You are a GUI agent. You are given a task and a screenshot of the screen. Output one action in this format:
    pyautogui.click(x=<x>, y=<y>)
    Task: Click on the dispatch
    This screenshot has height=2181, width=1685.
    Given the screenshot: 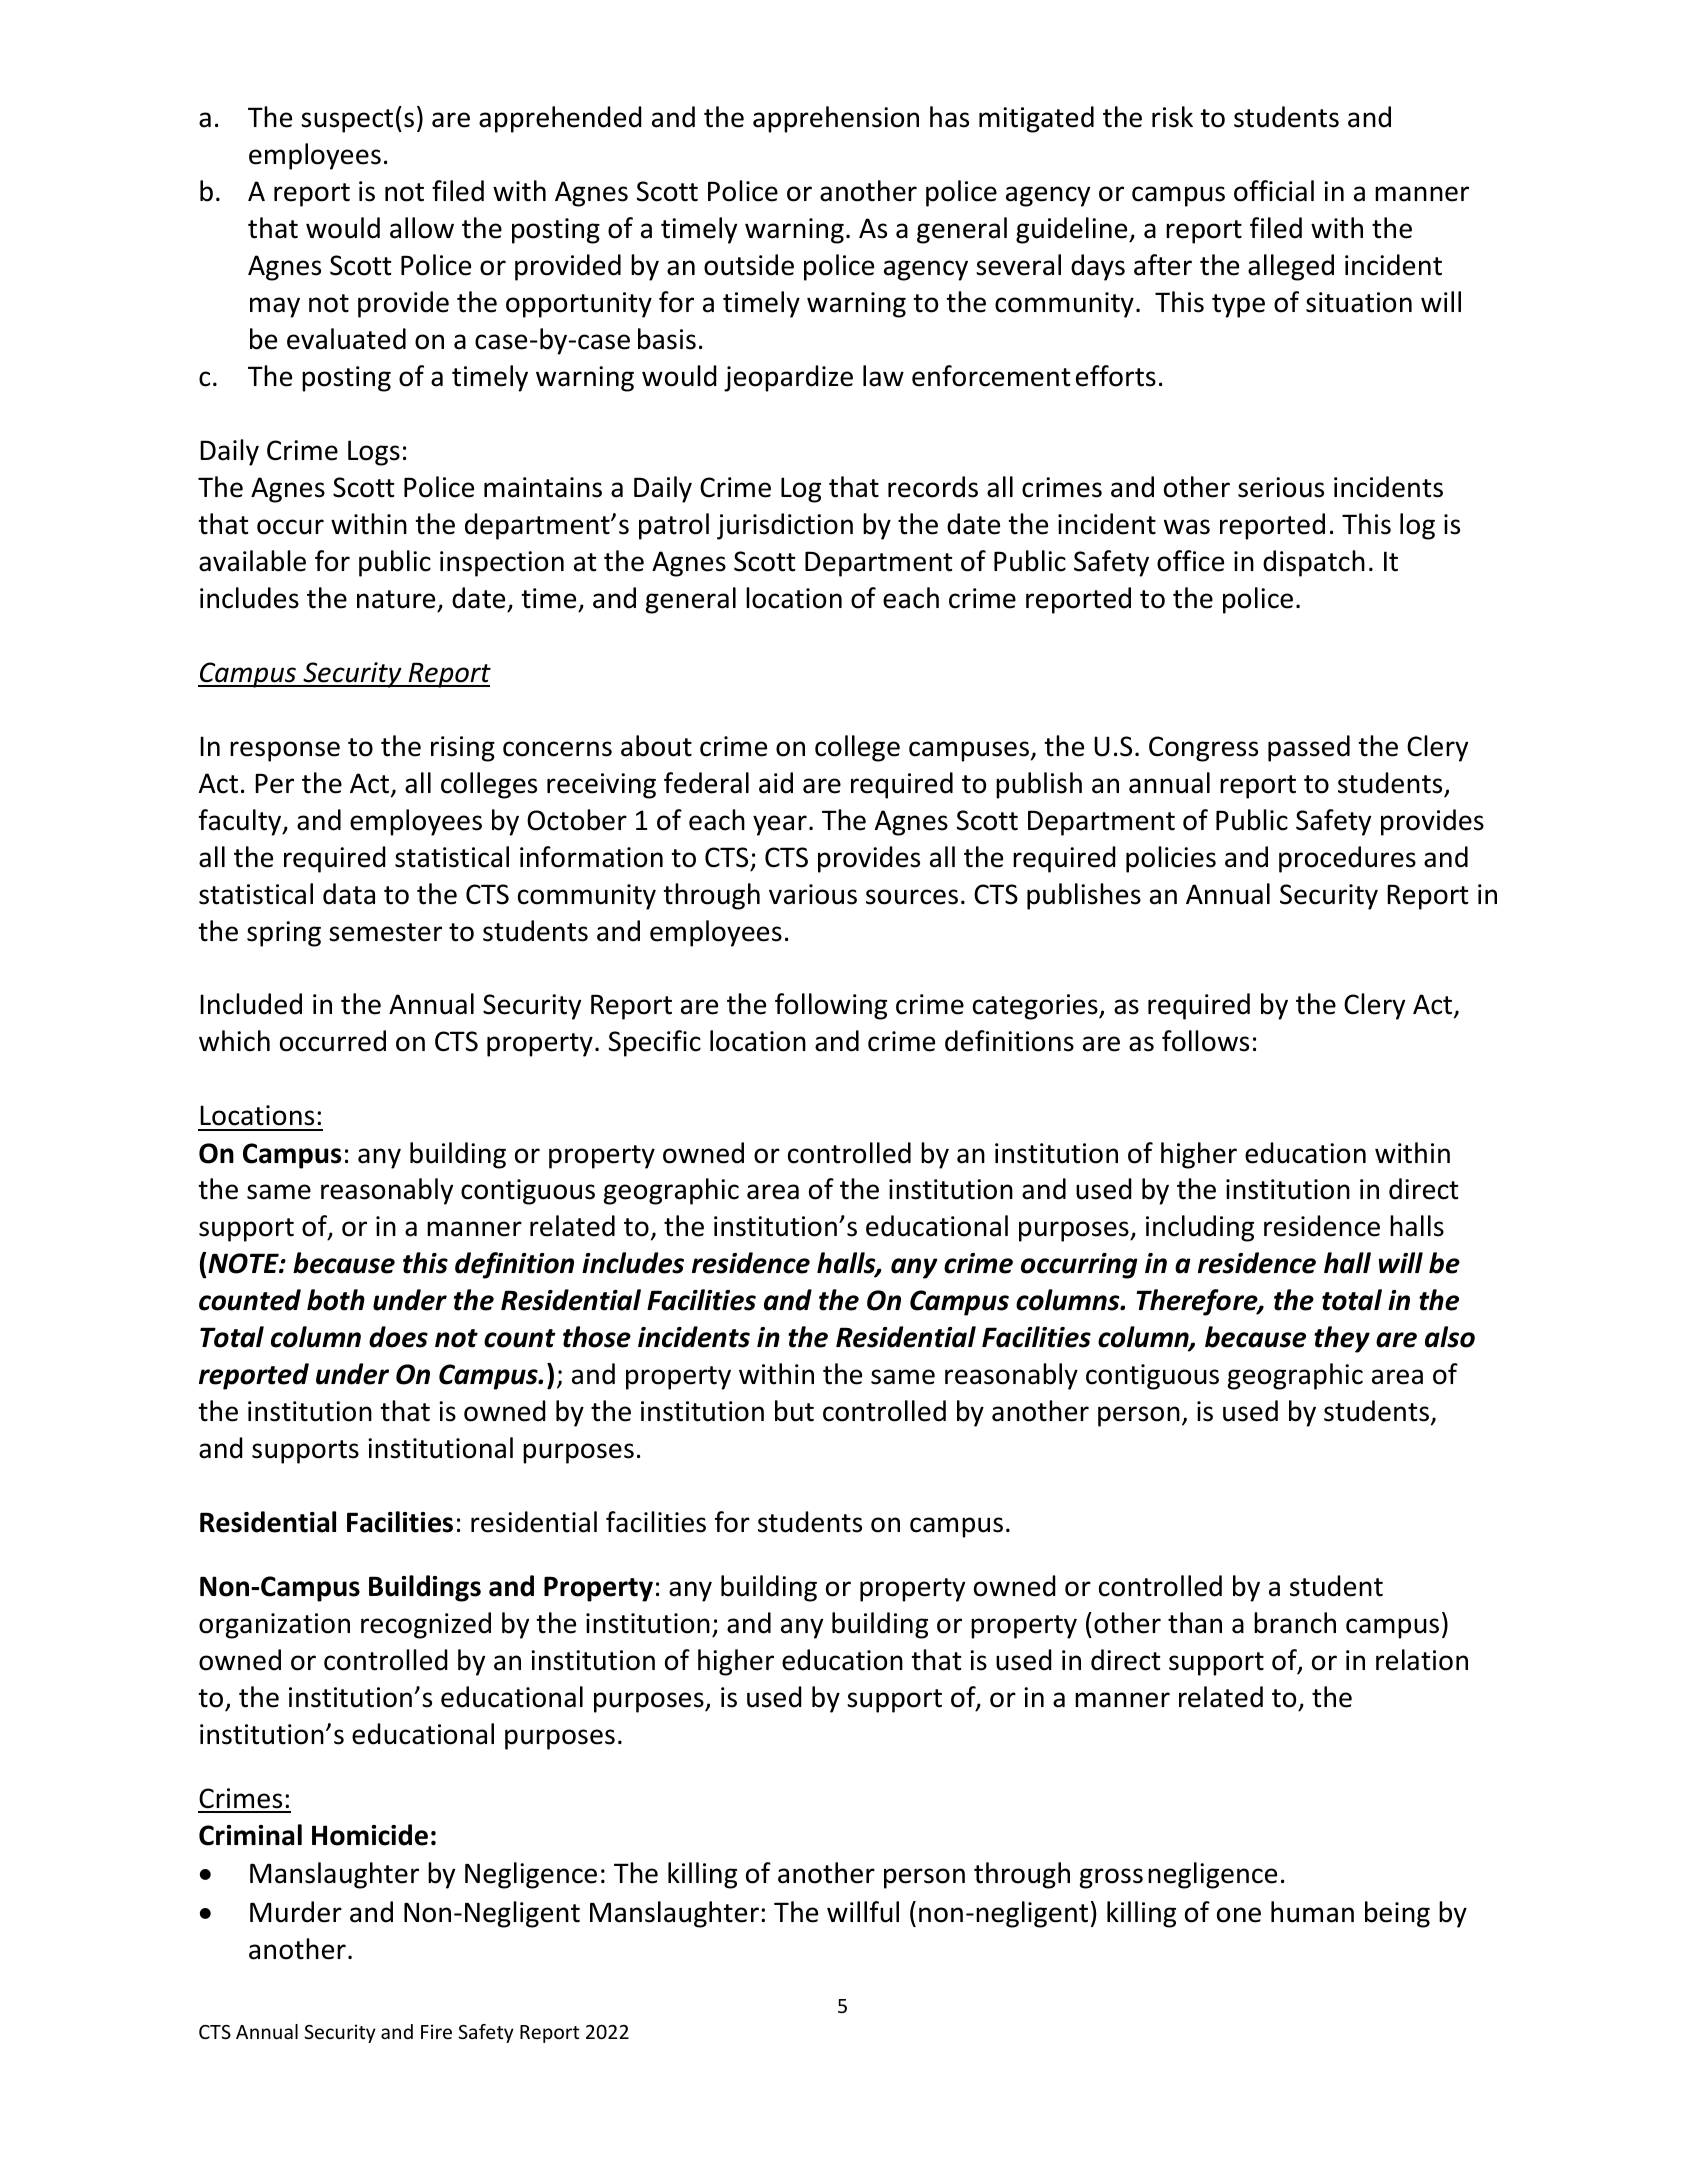 What is the action you would take?
    pyautogui.click(x=1314, y=563)
